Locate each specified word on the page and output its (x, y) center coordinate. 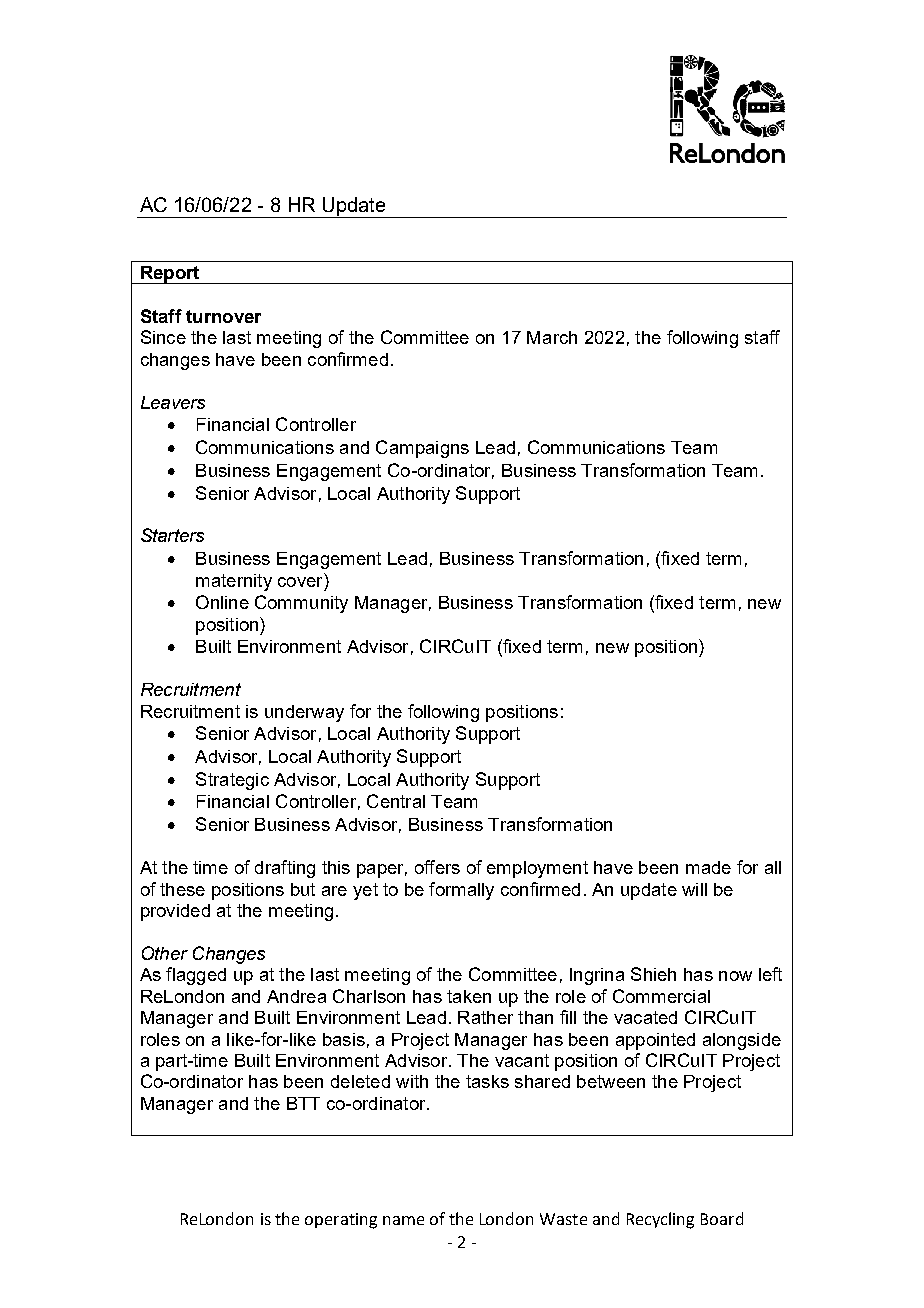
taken (469, 996)
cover (300, 582)
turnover (223, 316)
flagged (196, 976)
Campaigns (422, 449)
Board (722, 1218)
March (552, 337)
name (403, 1220)
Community (301, 604)
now (735, 976)
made (708, 867)
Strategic (232, 781)
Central (396, 801)
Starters (172, 535)
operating (341, 1221)
